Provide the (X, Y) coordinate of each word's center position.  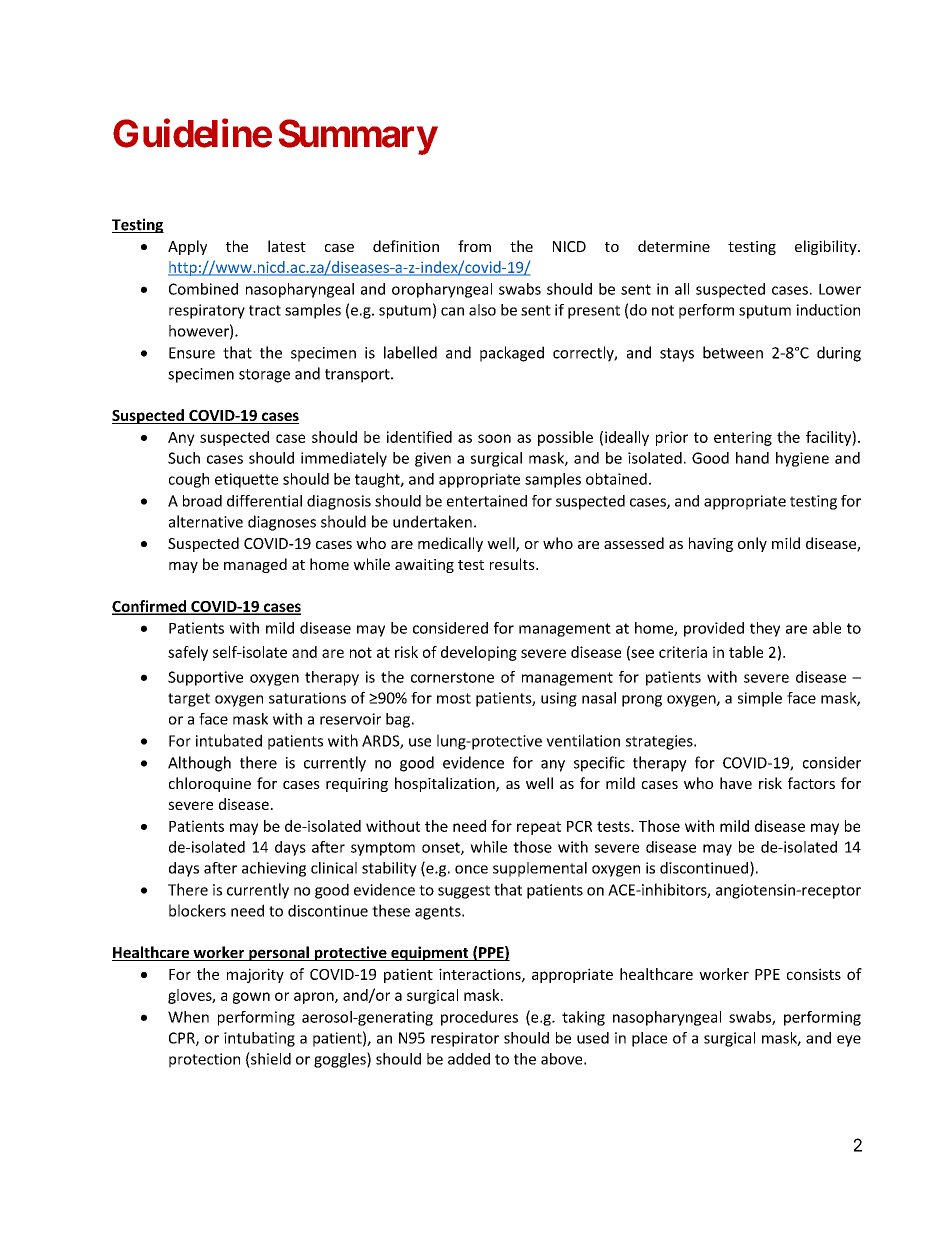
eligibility (827, 247)
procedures (479, 1018)
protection (204, 1060)
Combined (203, 289)
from (474, 246)
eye (849, 1041)
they (765, 629)
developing (479, 653)
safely (188, 653)
